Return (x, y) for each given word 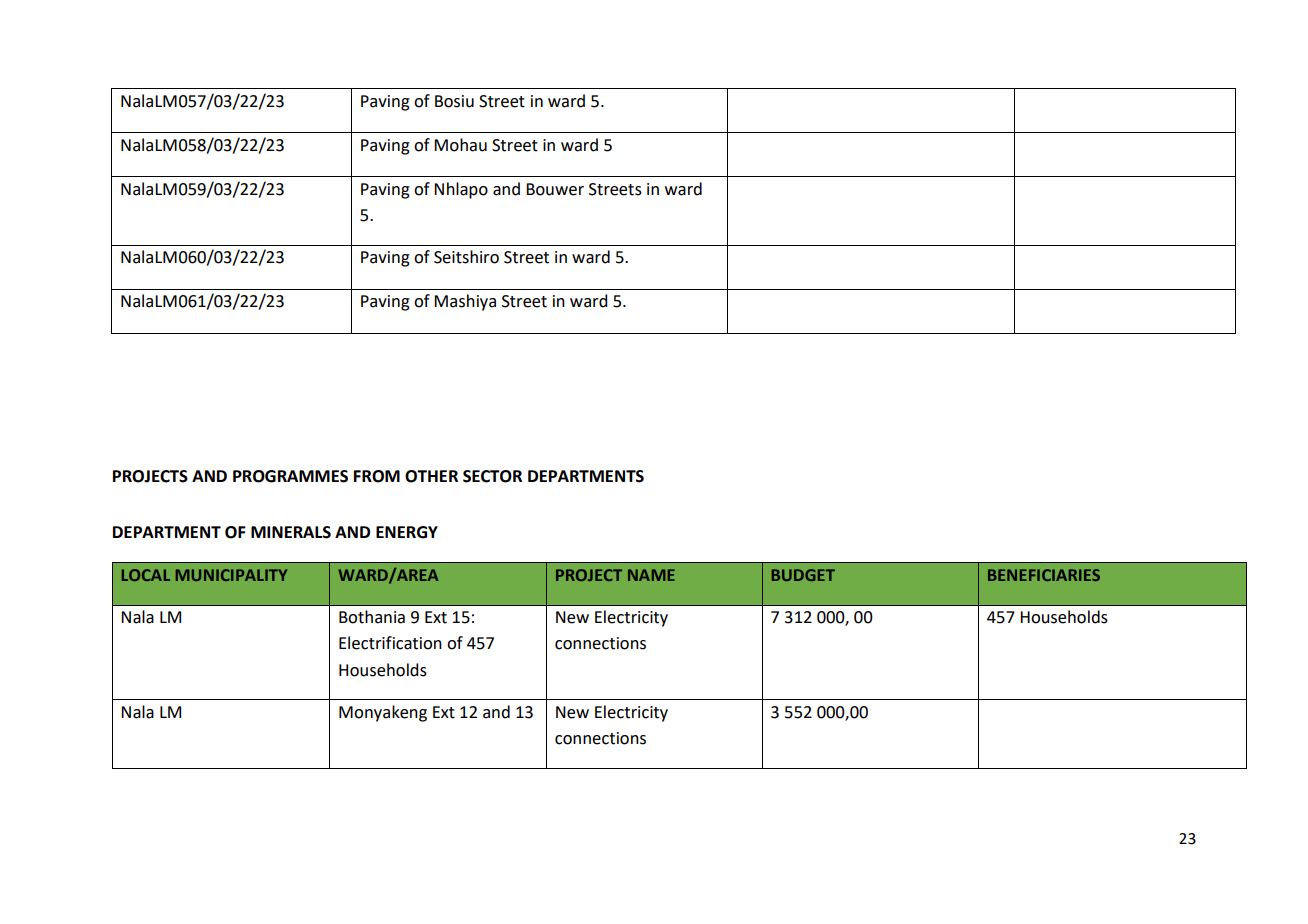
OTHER (431, 476)
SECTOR (492, 476)
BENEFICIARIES (1044, 575)
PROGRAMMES (290, 476)
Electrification (390, 643)
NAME (651, 575)
